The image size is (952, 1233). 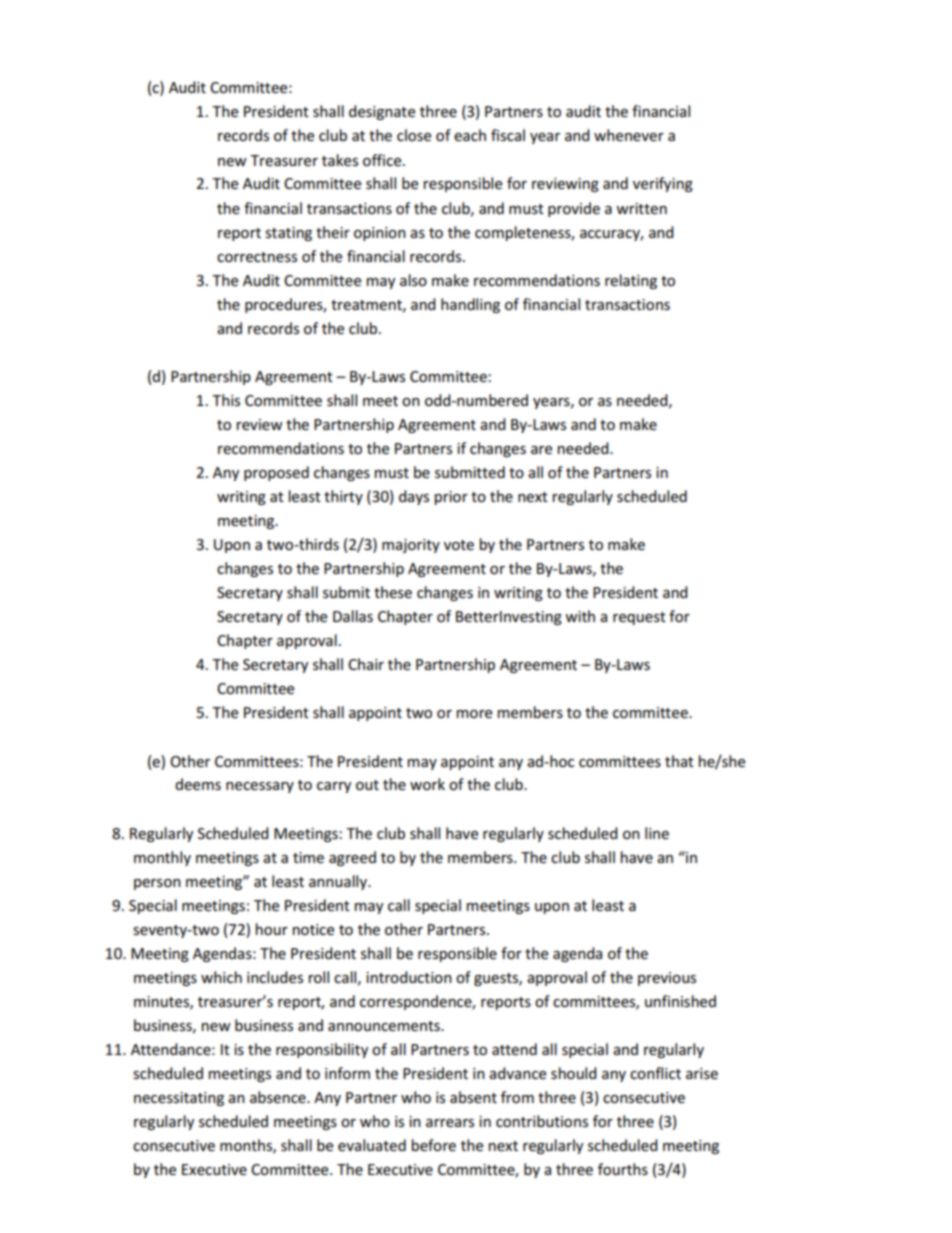 I want to click on these, so click(x=393, y=592).
